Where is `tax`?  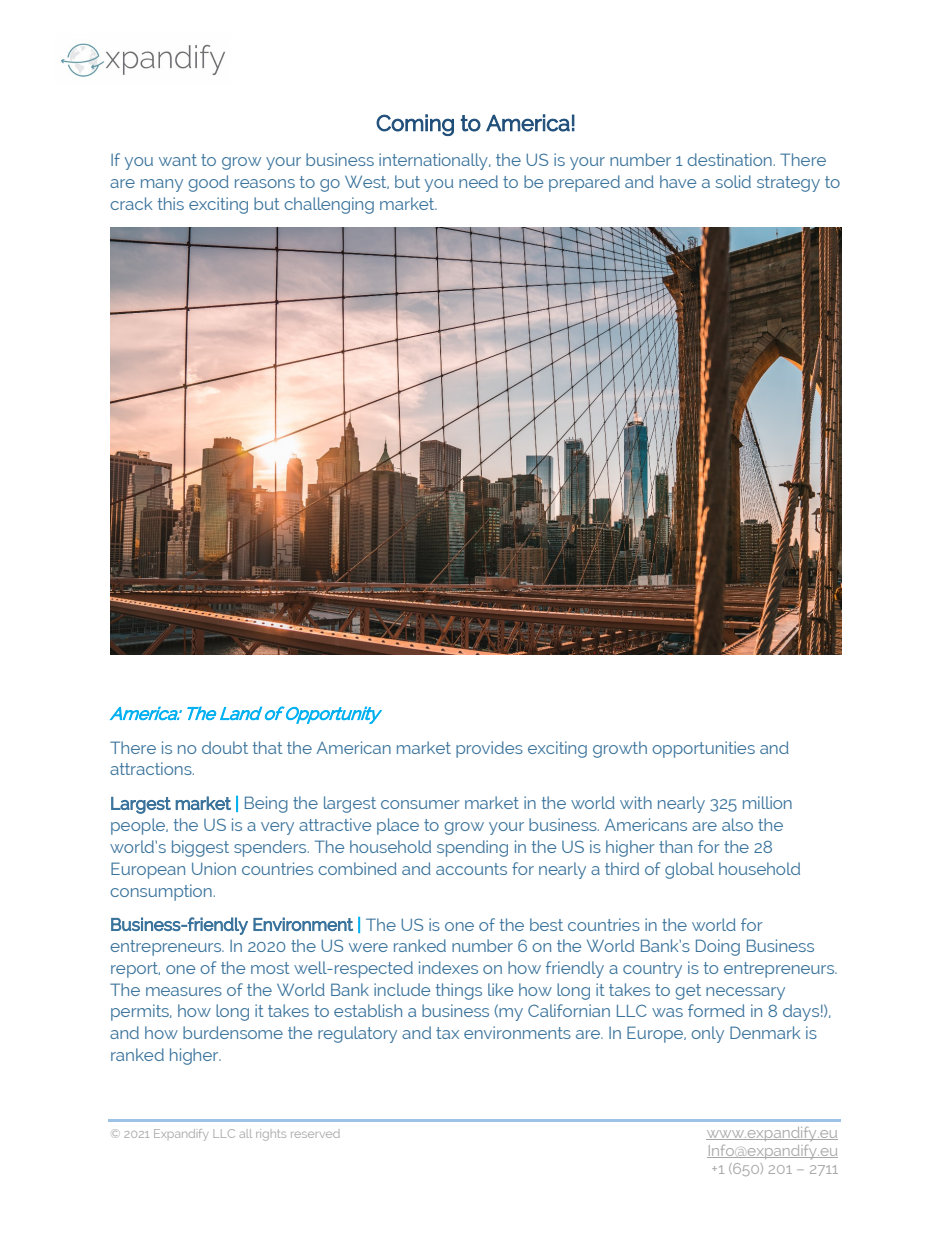 tax is located at coordinates (447, 1033).
